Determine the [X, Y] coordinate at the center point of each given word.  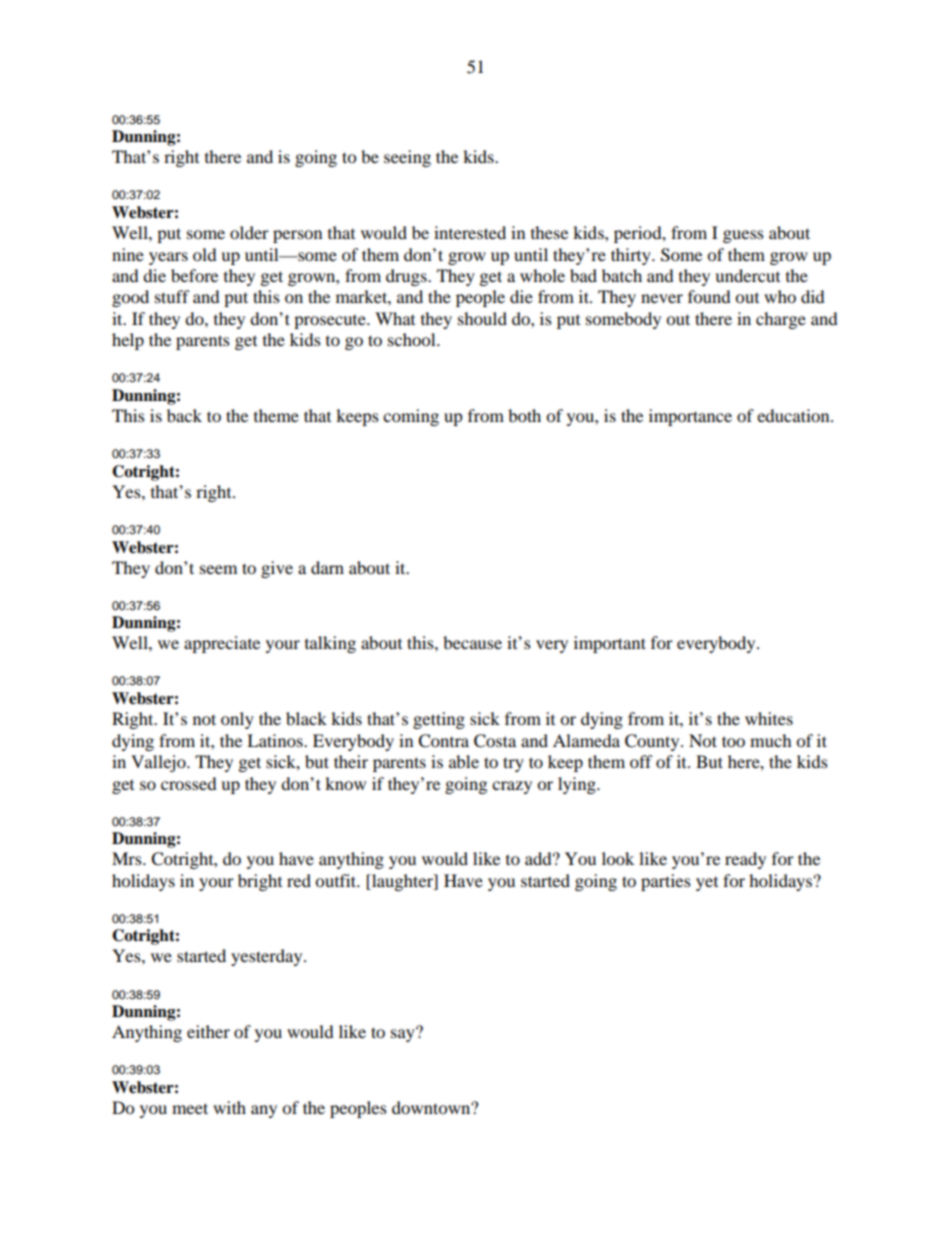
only [237, 720]
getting [439, 720]
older [249, 232]
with [229, 1107]
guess [743, 236]
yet [707, 884]
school [413, 339]
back [184, 415]
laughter [402, 882]
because [472, 642]
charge [781, 320]
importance [690, 417]
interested [470, 232]
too [733, 741]
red [299, 880]
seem [218, 569]
